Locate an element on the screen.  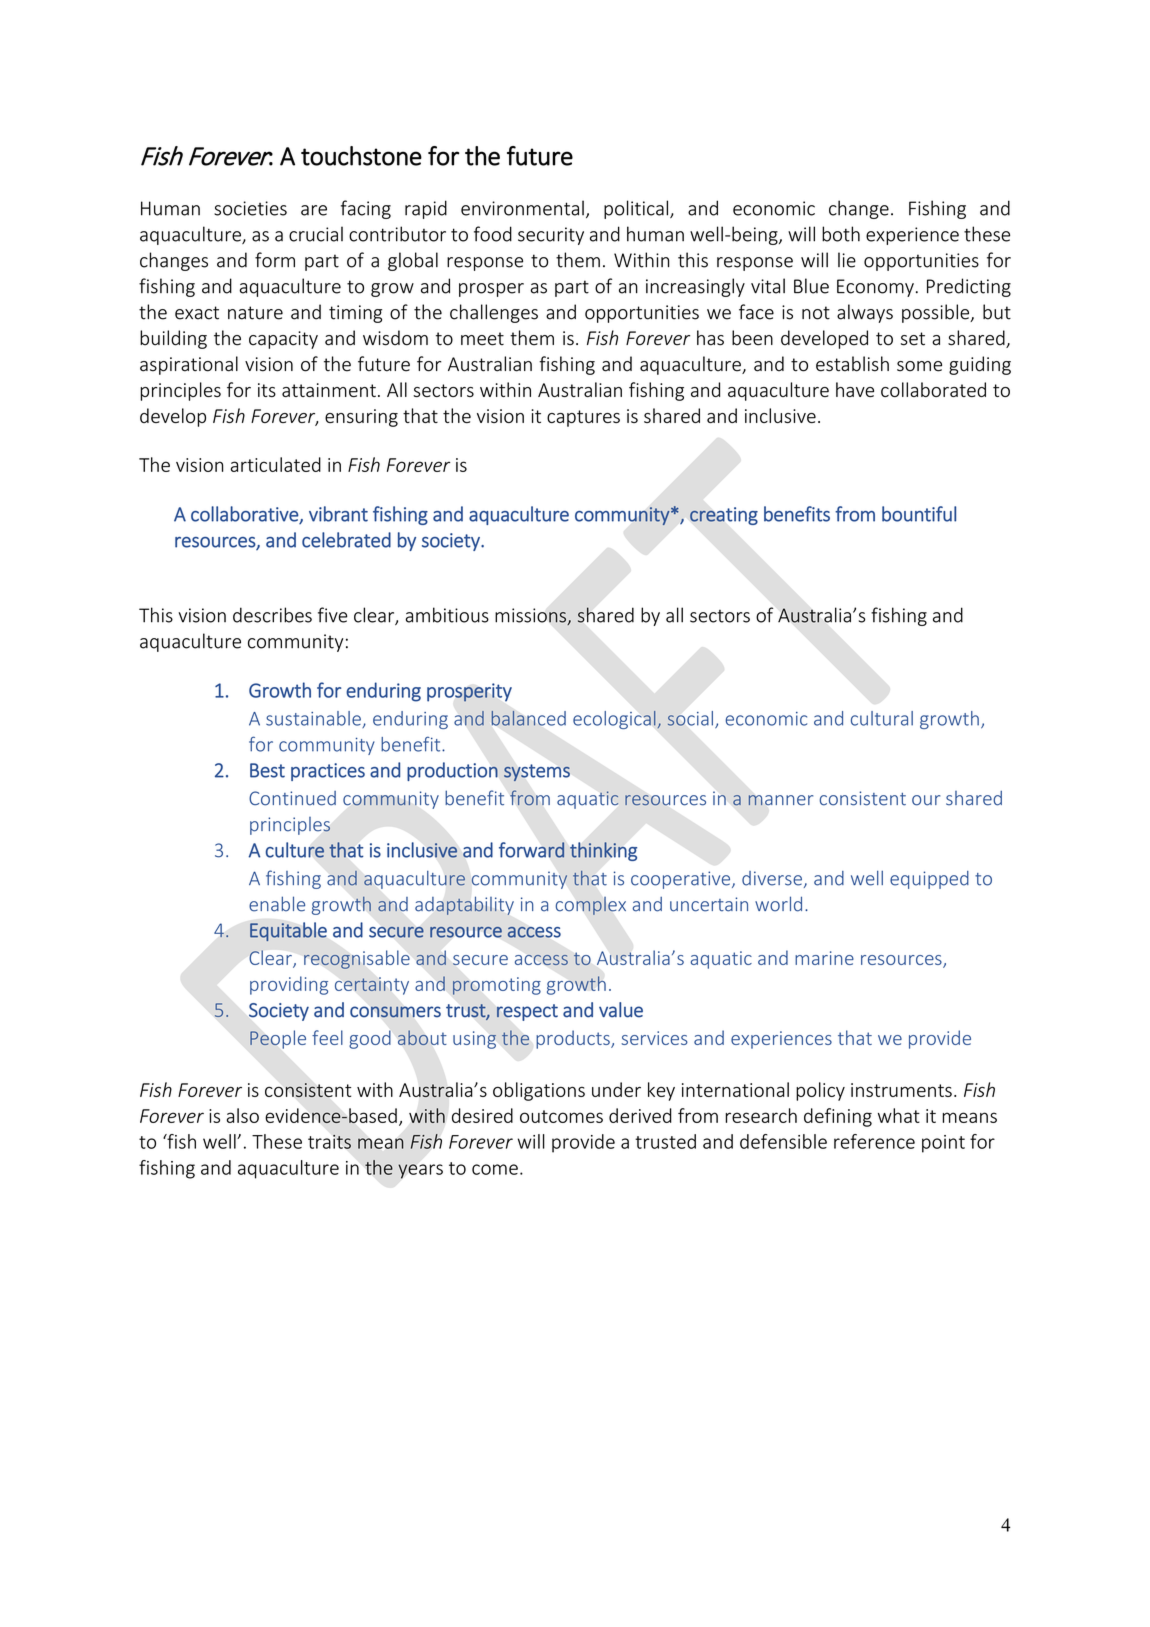
bountiful is located at coordinates (919, 514).
